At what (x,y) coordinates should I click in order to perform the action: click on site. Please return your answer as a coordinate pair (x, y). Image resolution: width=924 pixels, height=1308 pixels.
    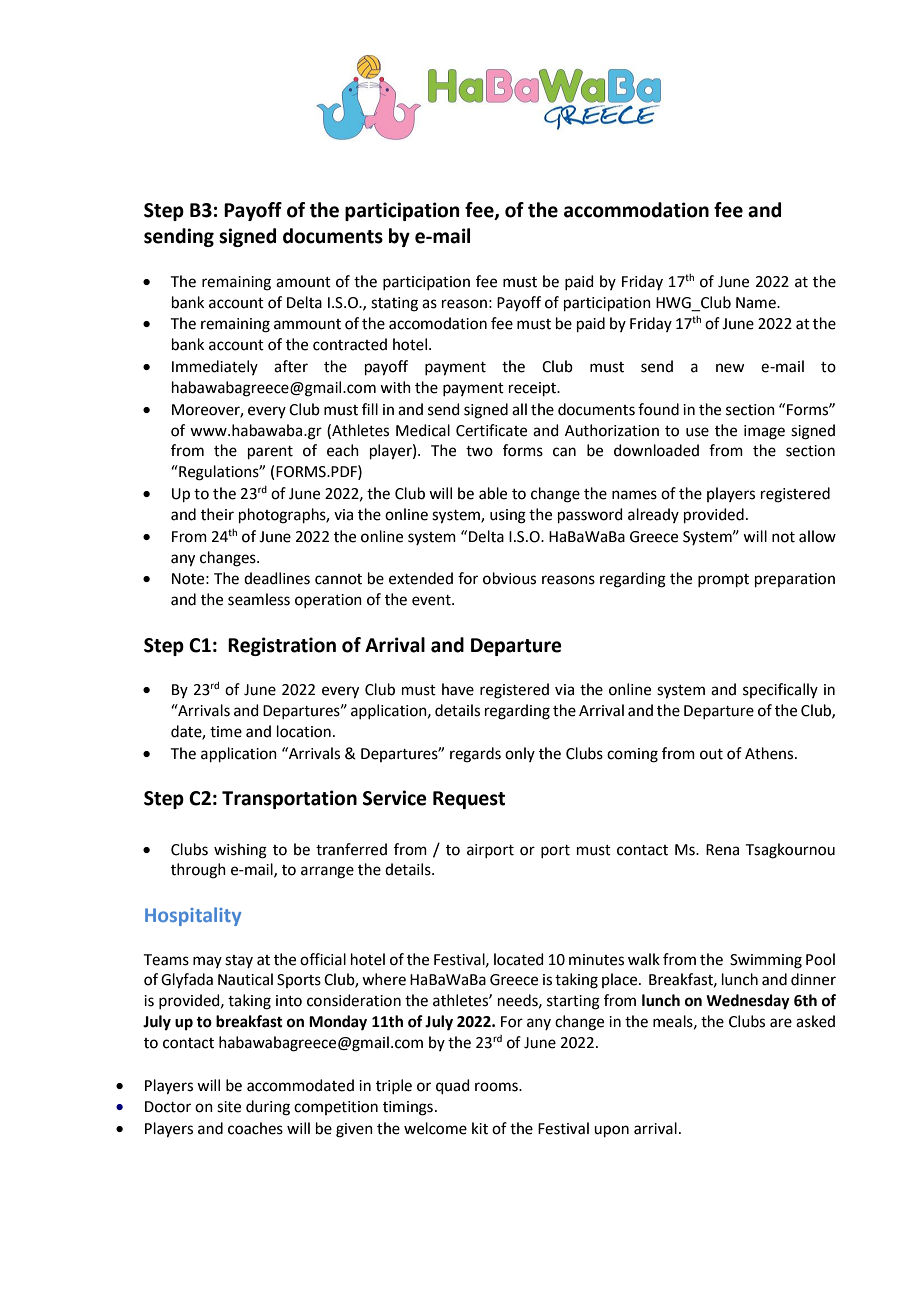
    Looking at the image, I should click on (229, 1107).
